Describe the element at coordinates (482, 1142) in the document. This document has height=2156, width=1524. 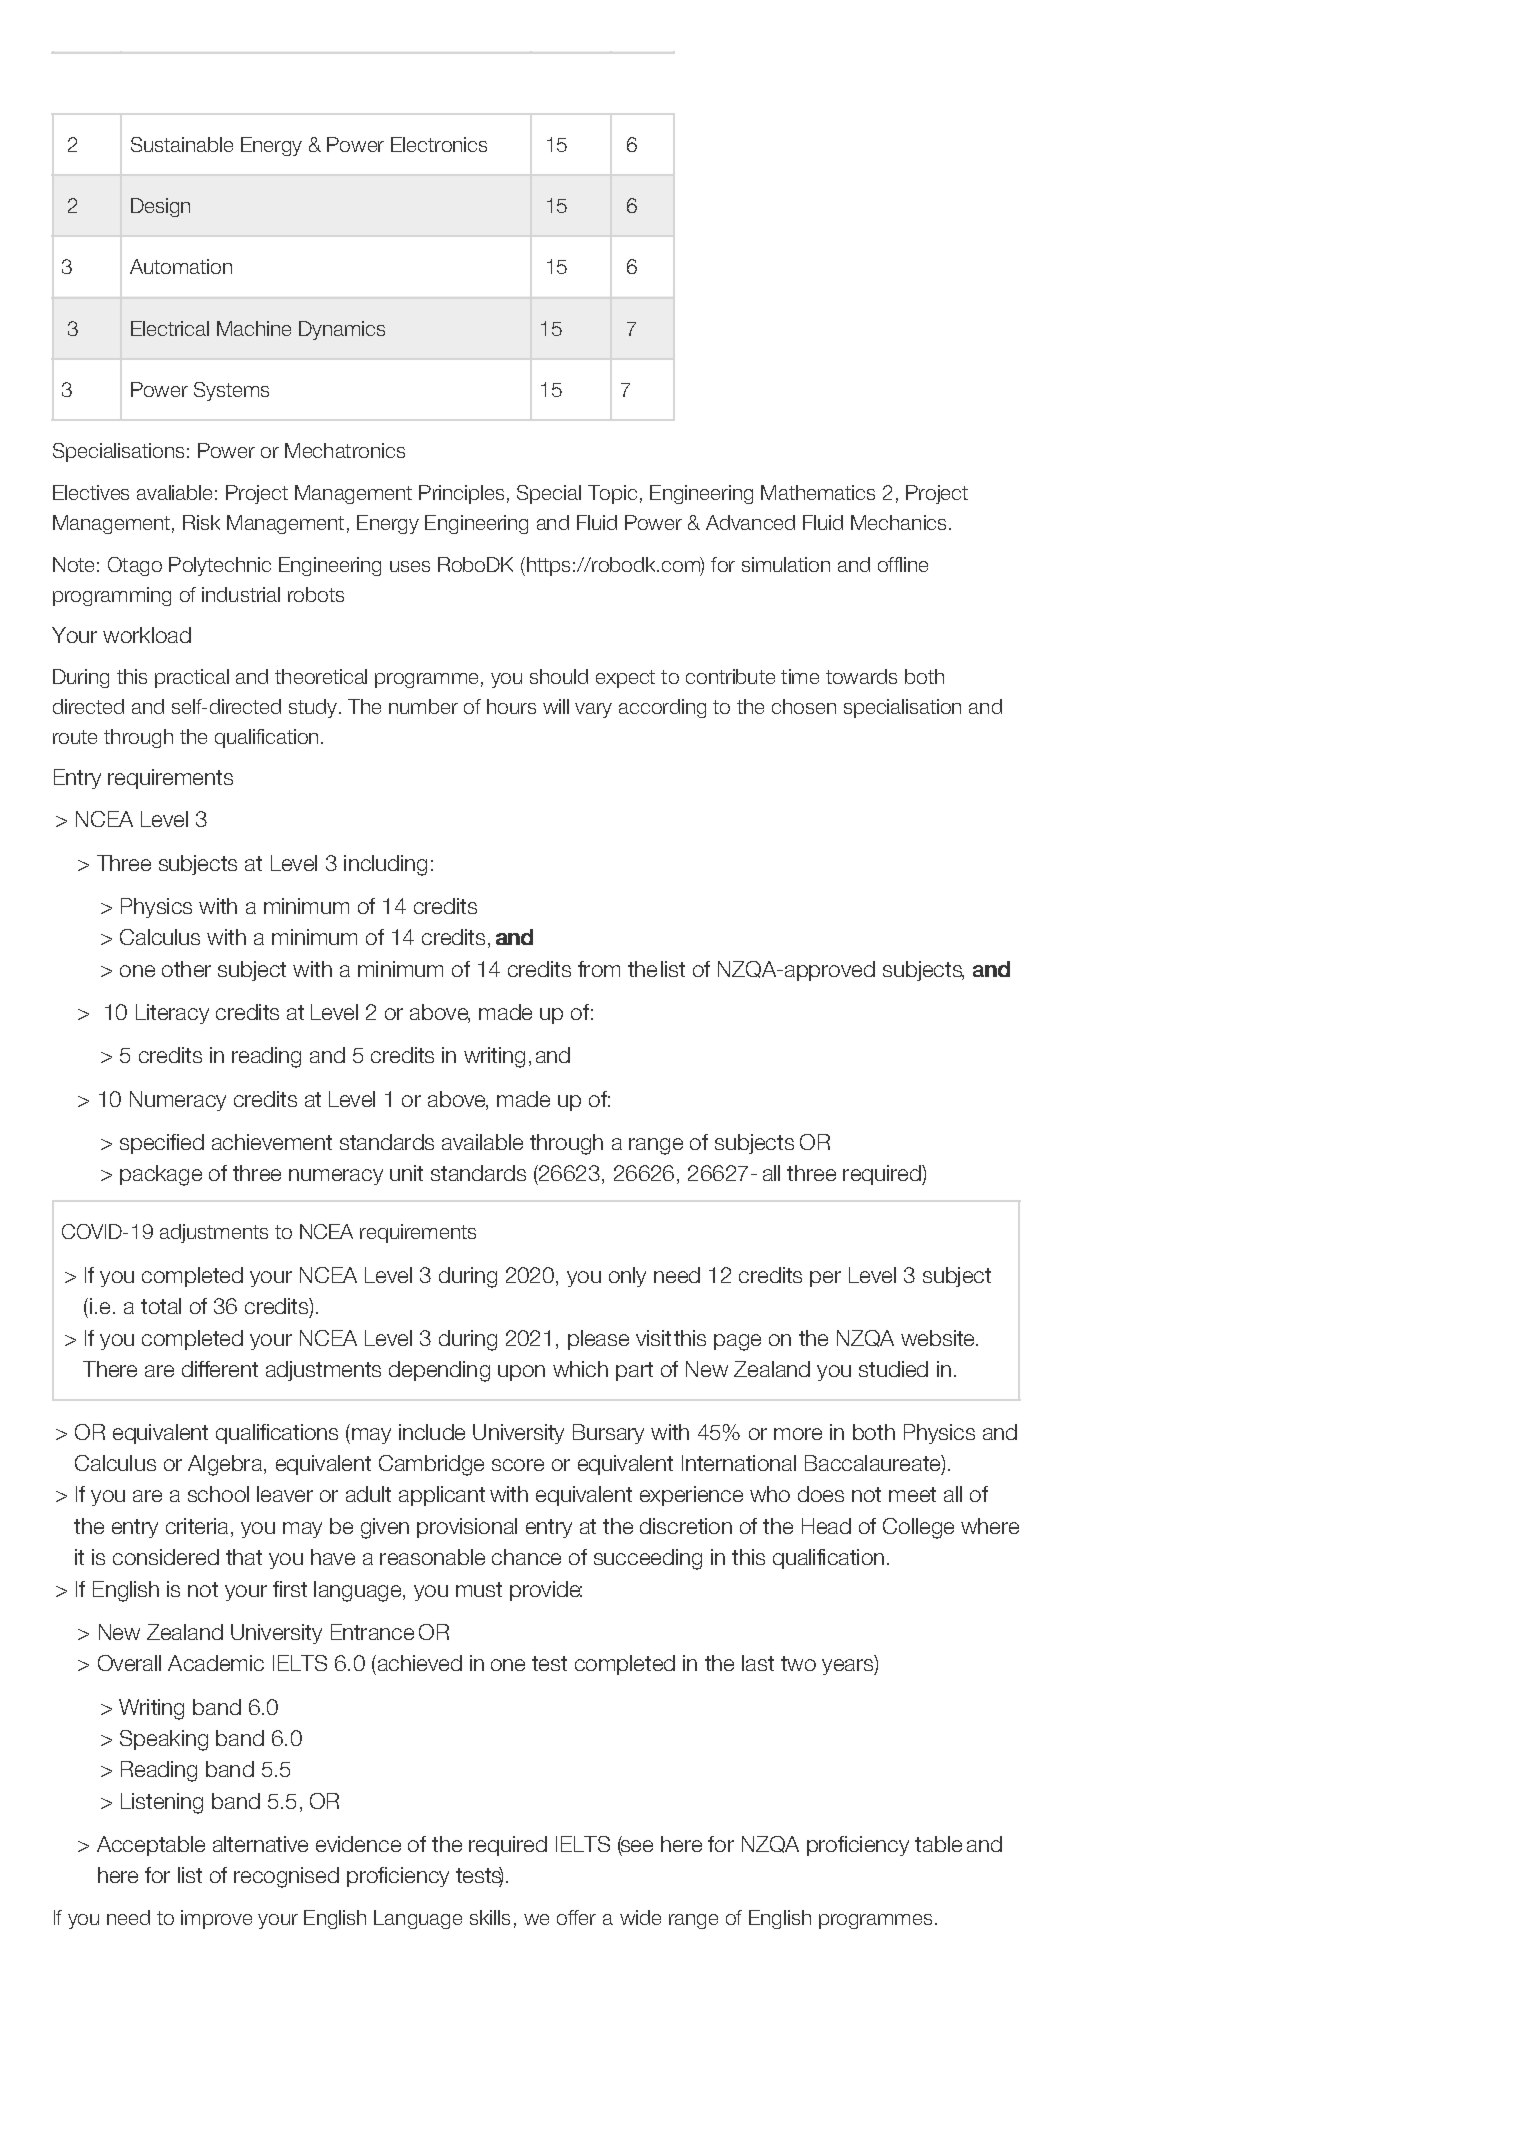
I see `available` at that location.
